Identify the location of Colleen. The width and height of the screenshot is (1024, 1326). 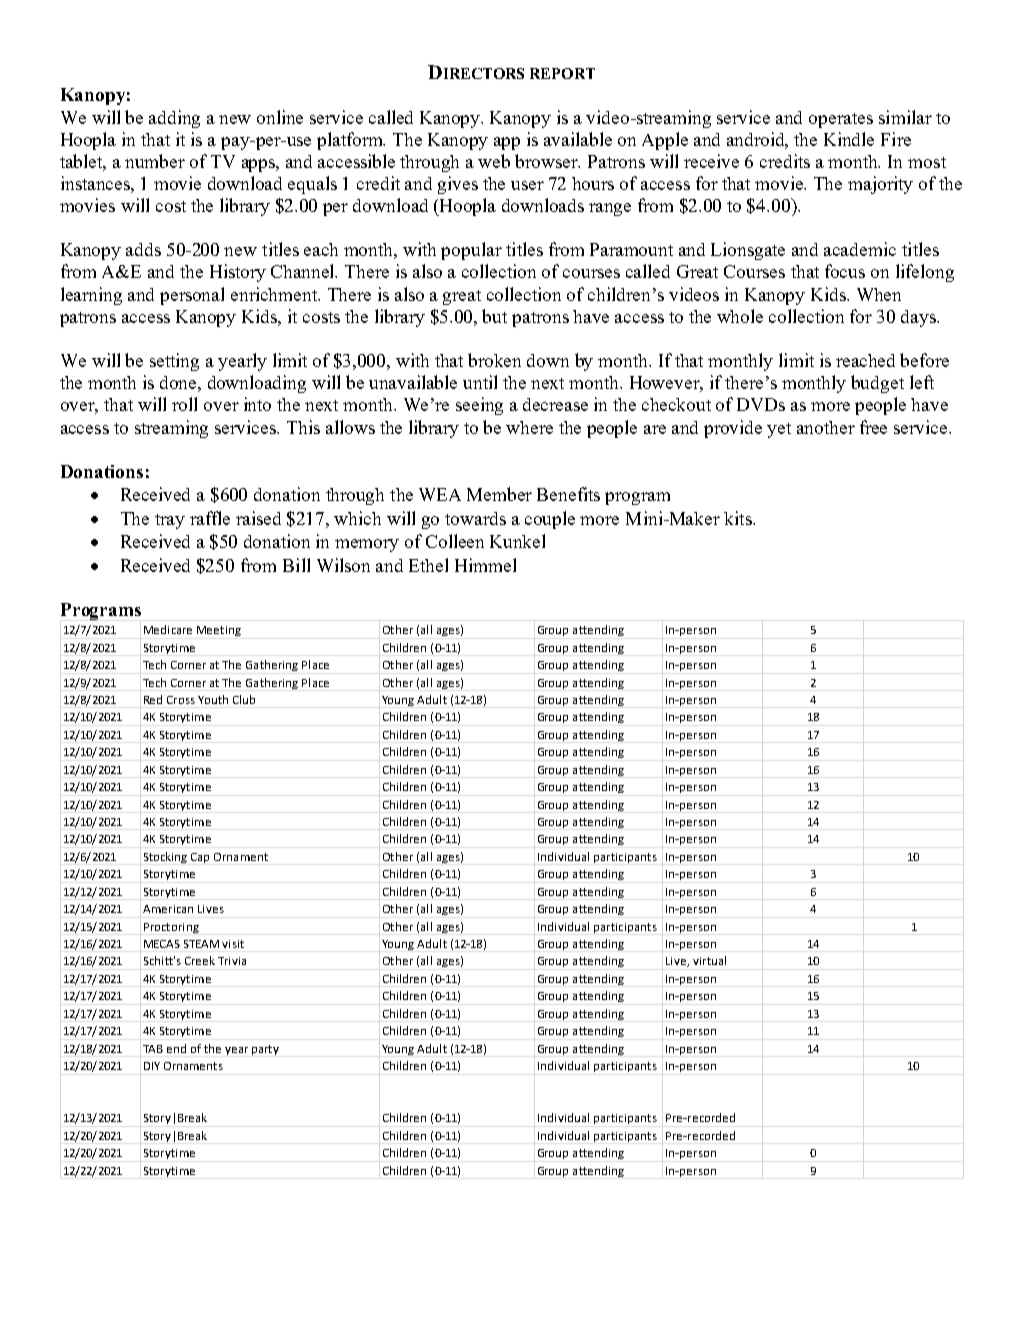
(455, 541).
